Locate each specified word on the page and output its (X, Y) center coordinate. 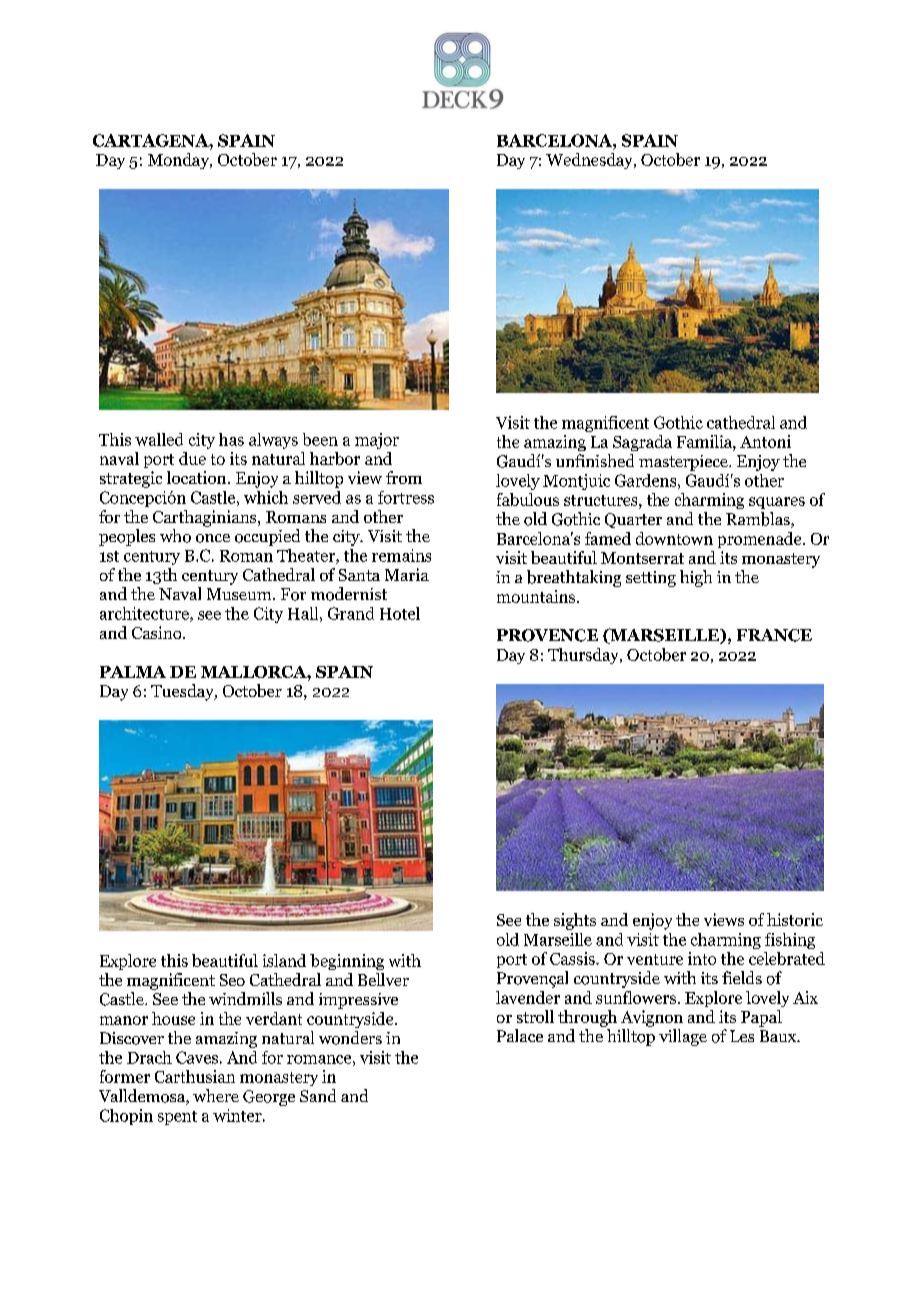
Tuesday (183, 692)
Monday (180, 161)
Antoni (765, 441)
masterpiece (684, 463)
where (216, 1095)
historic (795, 919)
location (198, 477)
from (404, 477)
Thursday (584, 656)
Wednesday (590, 161)
